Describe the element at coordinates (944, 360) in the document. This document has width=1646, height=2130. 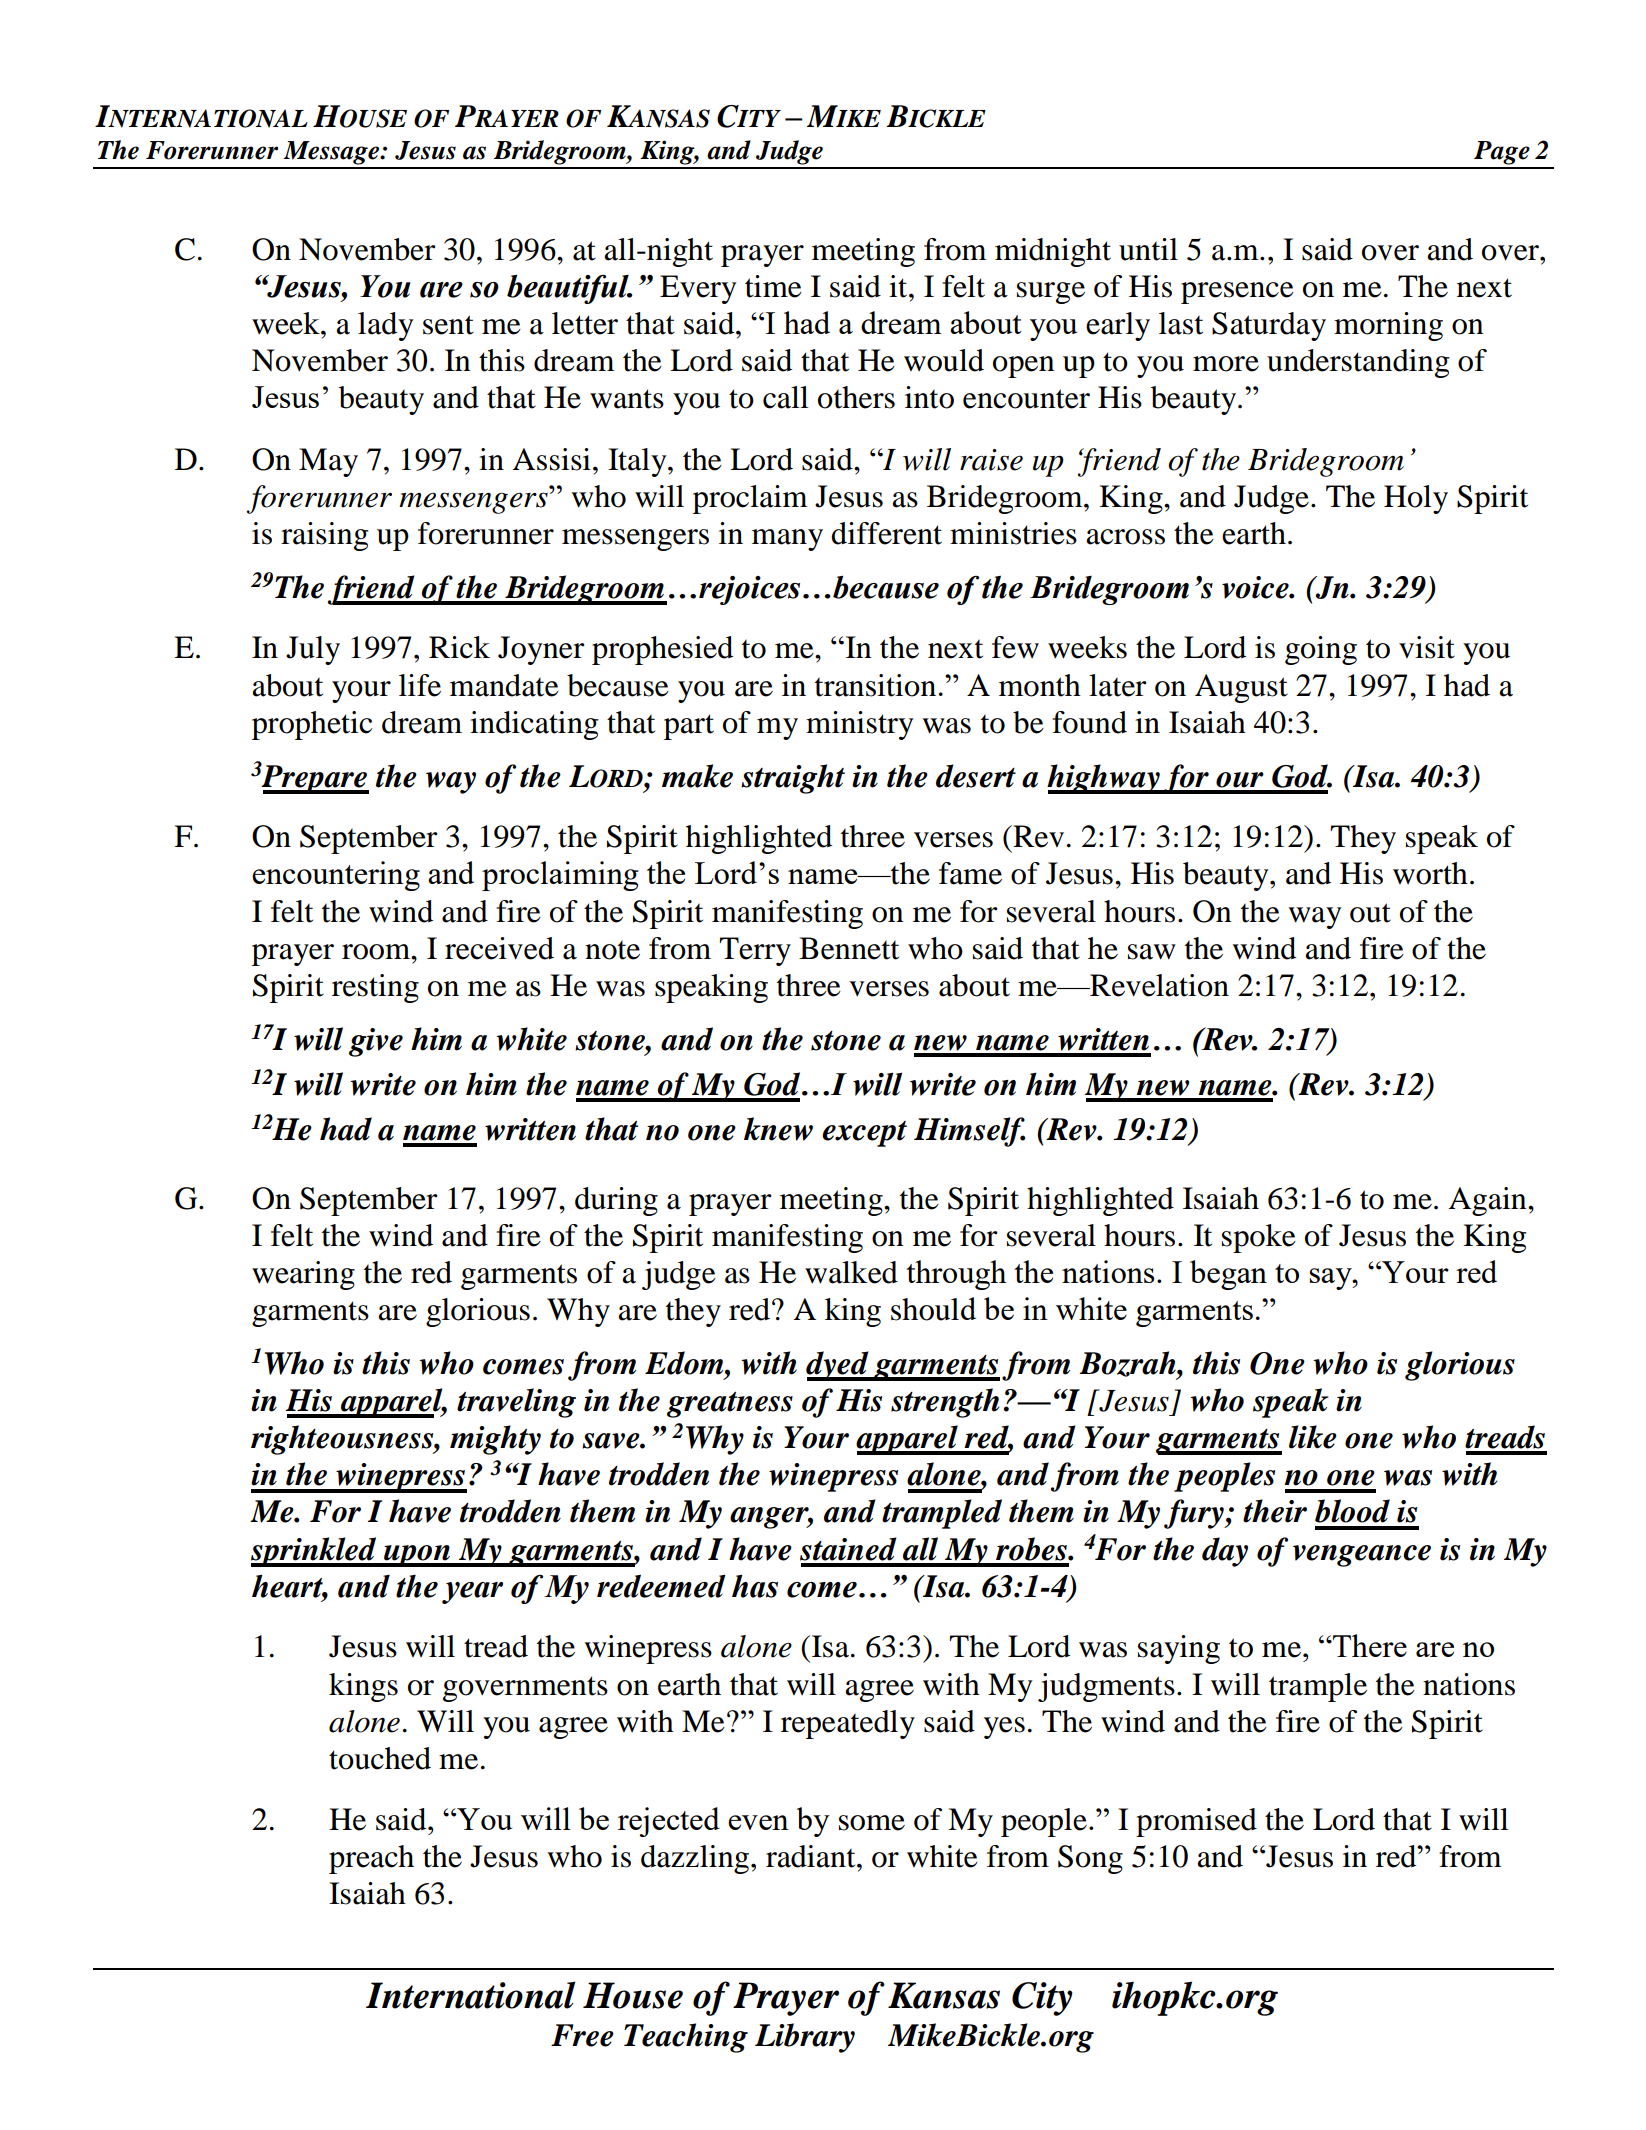
I see `would` at that location.
